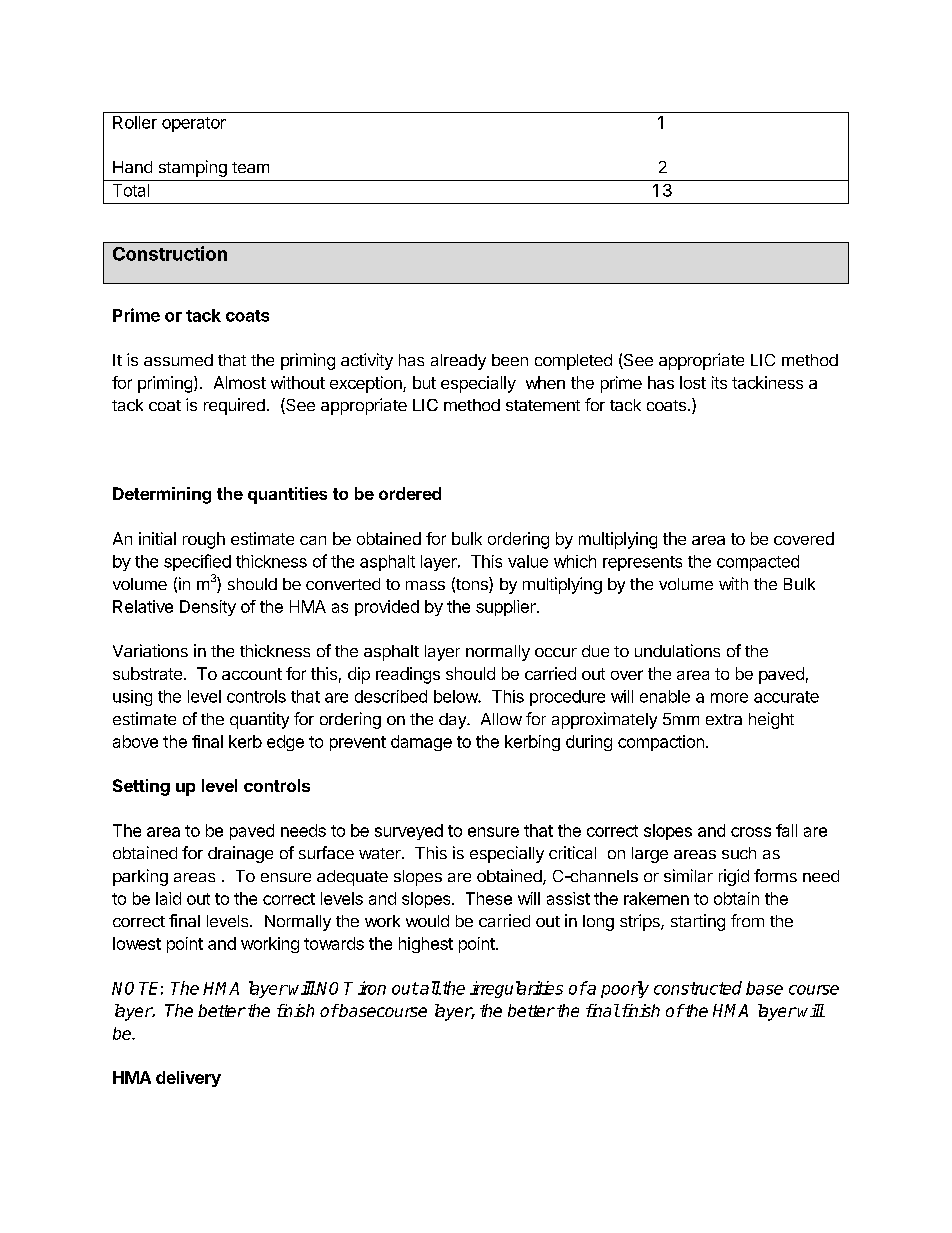  What do you see at coordinates (719, 382) in the screenshot?
I see `its` at bounding box center [719, 382].
